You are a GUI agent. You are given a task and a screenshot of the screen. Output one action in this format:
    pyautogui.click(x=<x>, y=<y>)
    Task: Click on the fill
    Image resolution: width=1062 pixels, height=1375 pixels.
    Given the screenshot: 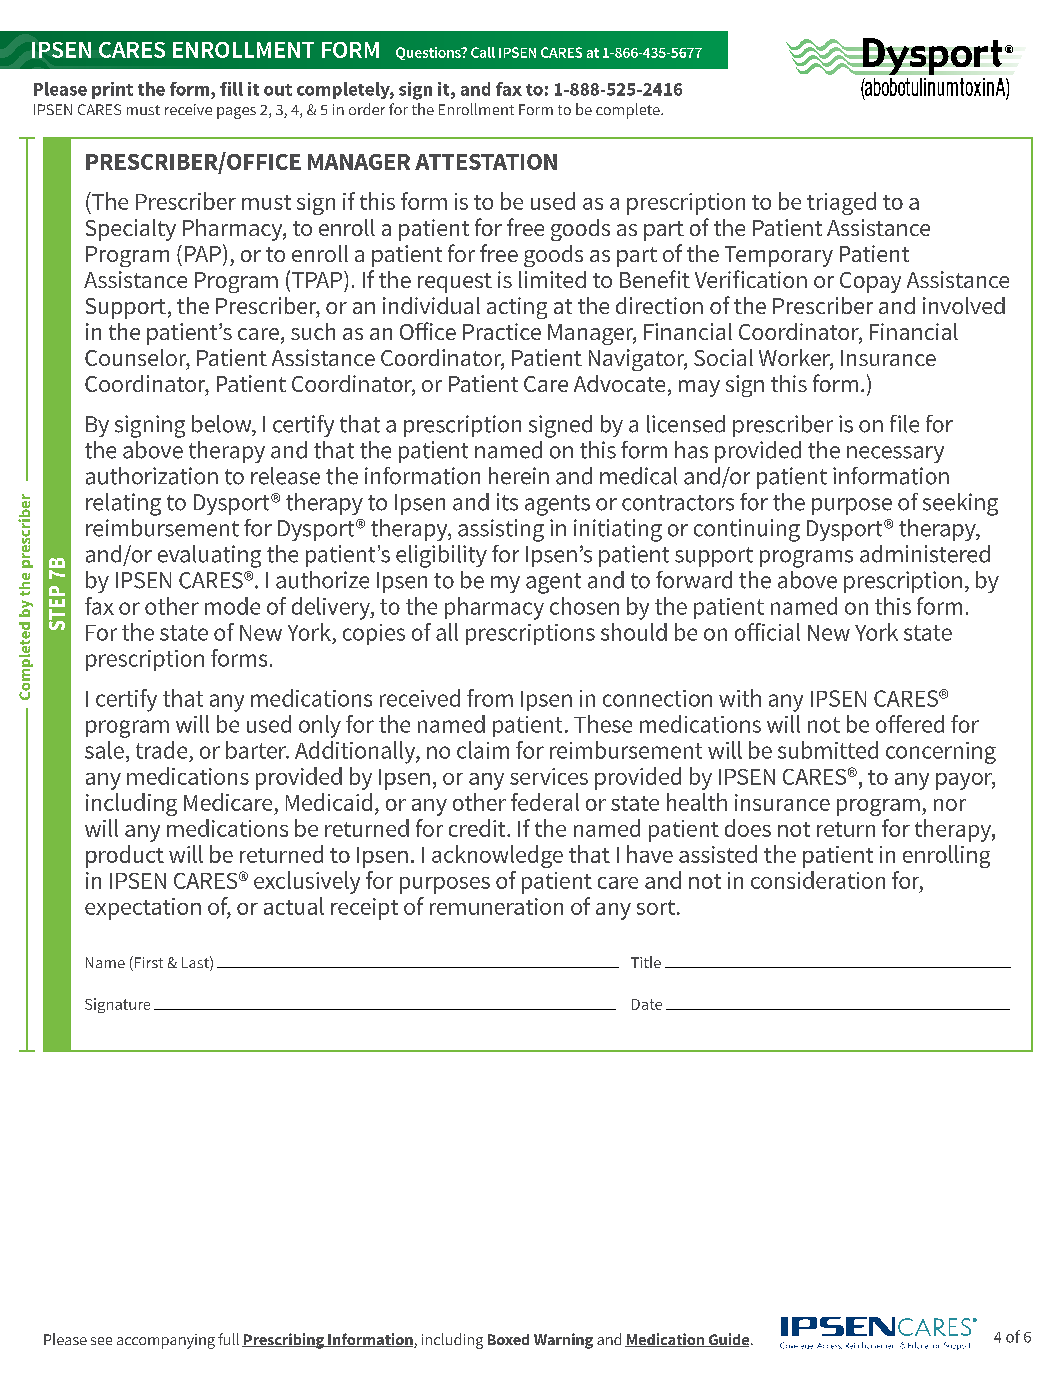 What is the action you would take?
    pyautogui.click(x=231, y=89)
